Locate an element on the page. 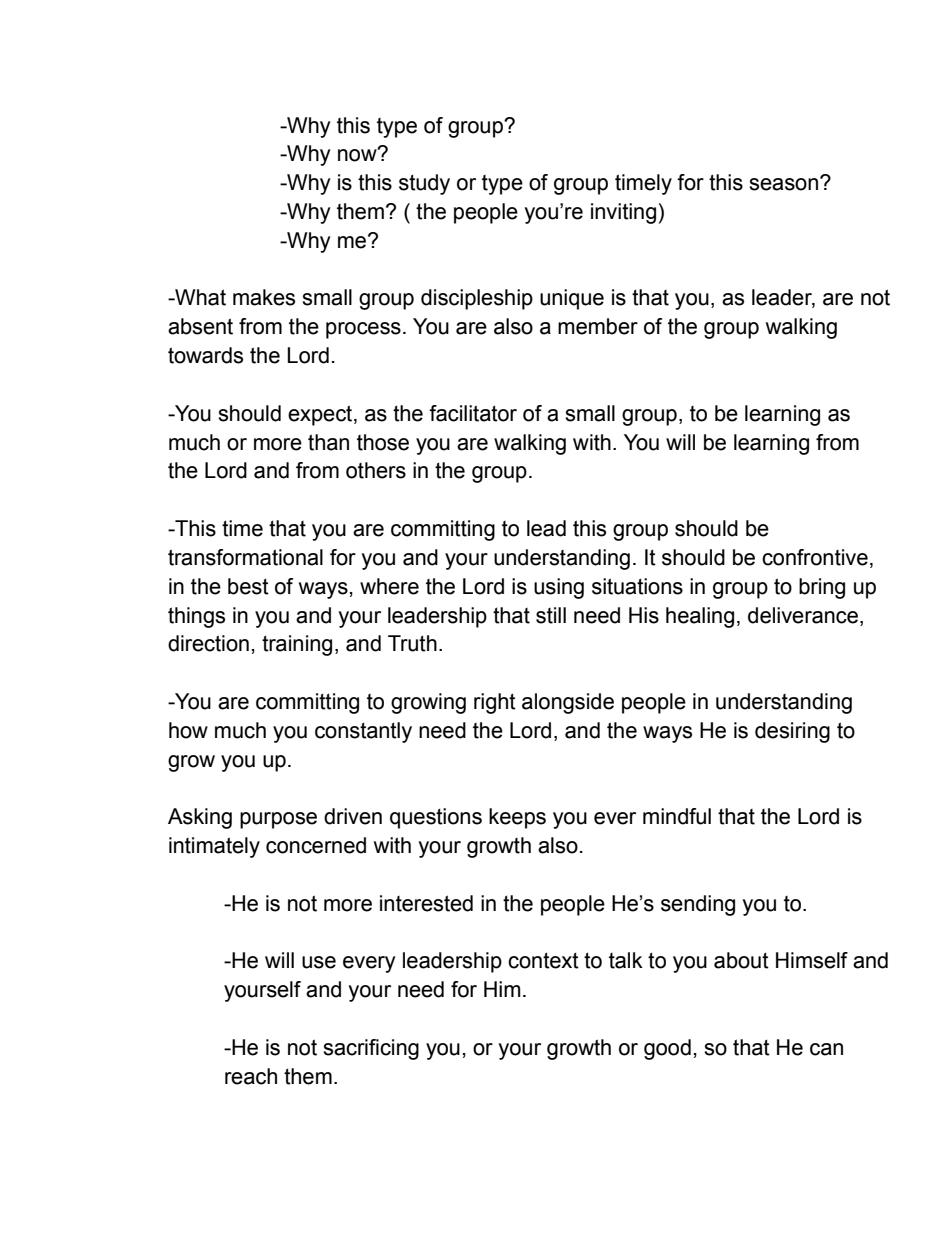  still is located at coordinates (551, 615).
